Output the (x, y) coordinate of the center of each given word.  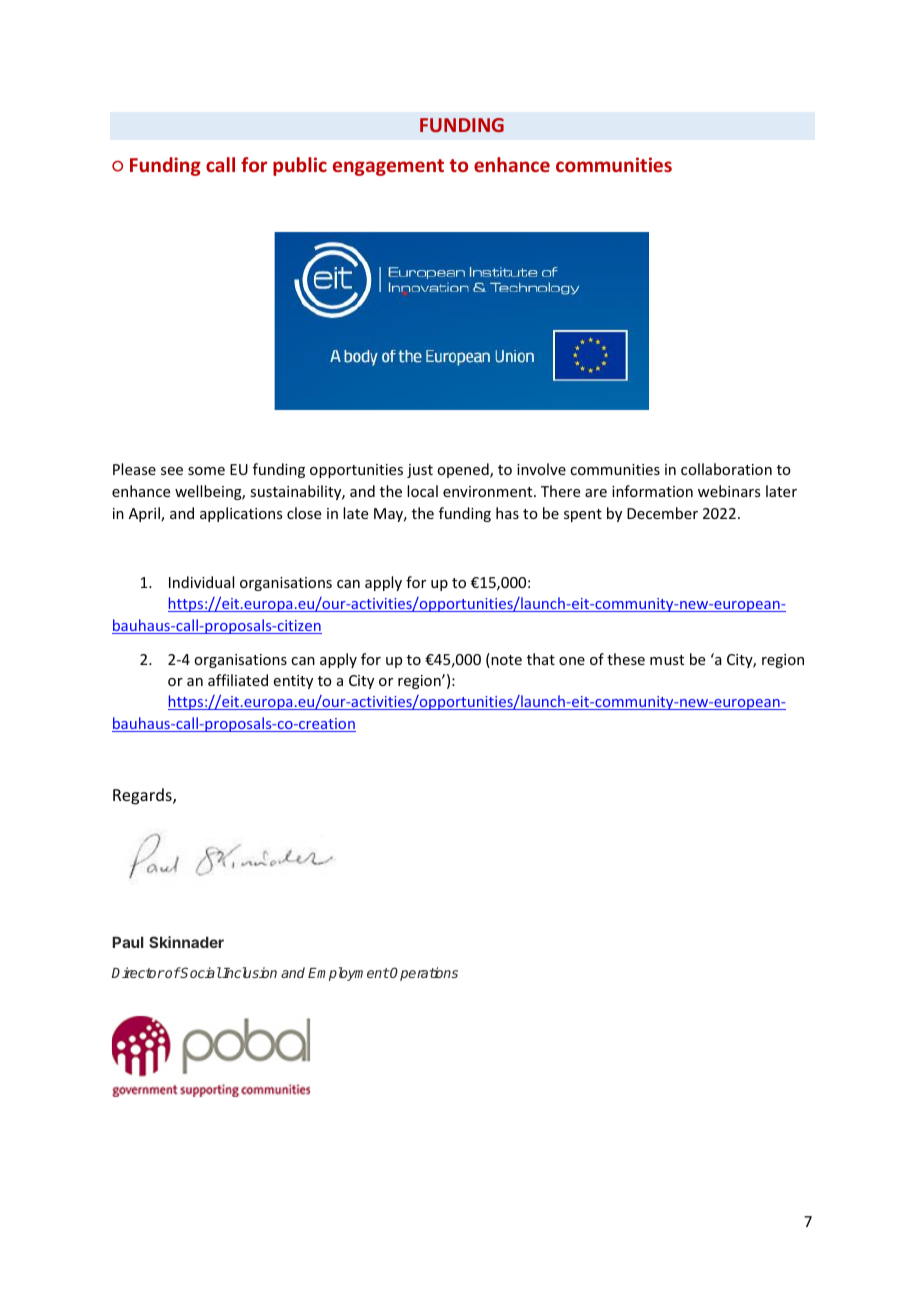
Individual (201, 582)
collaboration (726, 469)
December (662, 513)
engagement (388, 167)
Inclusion (249, 972)
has (507, 513)
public (300, 166)
